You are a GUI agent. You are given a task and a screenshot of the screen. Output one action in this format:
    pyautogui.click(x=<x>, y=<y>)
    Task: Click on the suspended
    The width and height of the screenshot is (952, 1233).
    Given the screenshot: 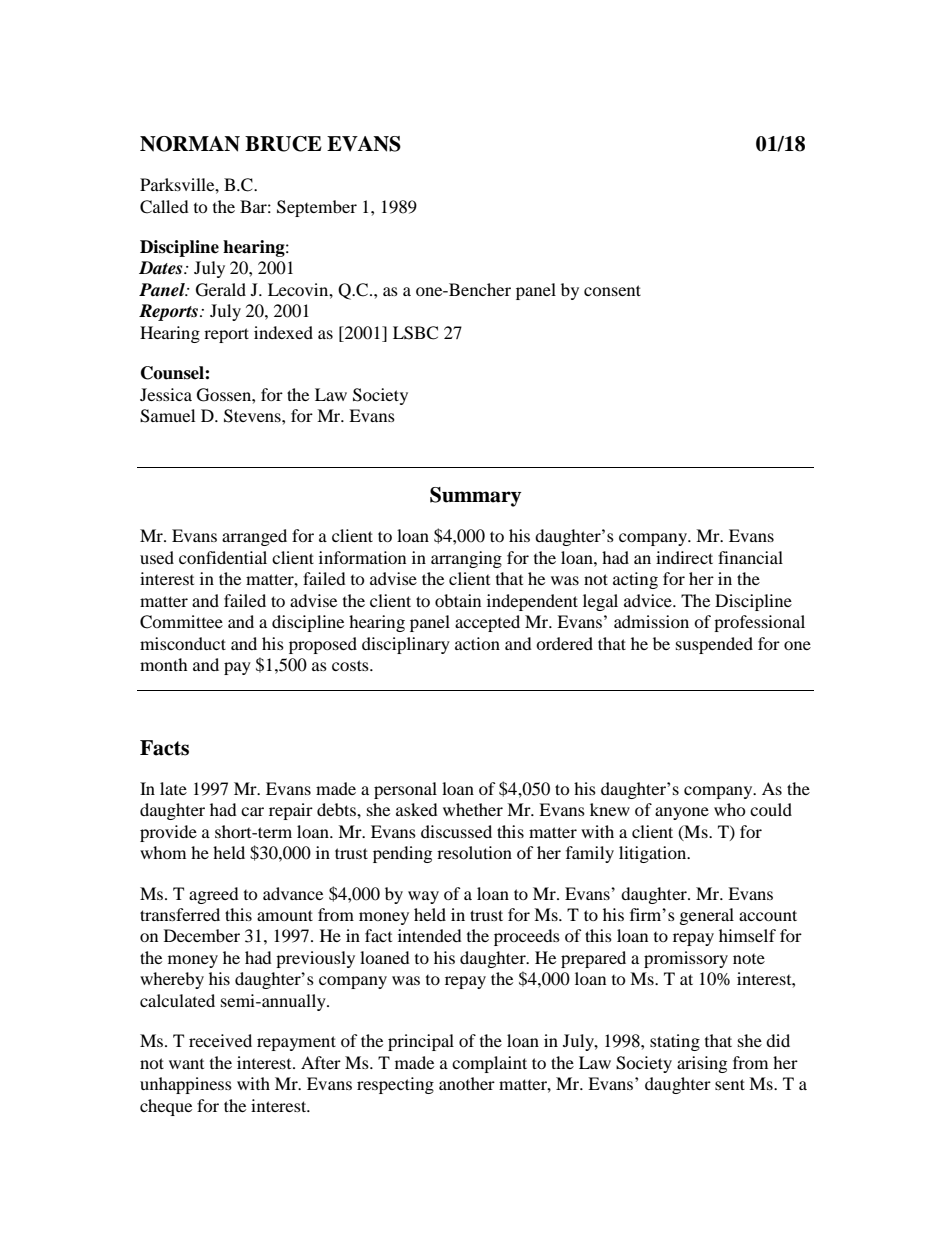 What is the action you would take?
    pyautogui.click(x=714, y=645)
